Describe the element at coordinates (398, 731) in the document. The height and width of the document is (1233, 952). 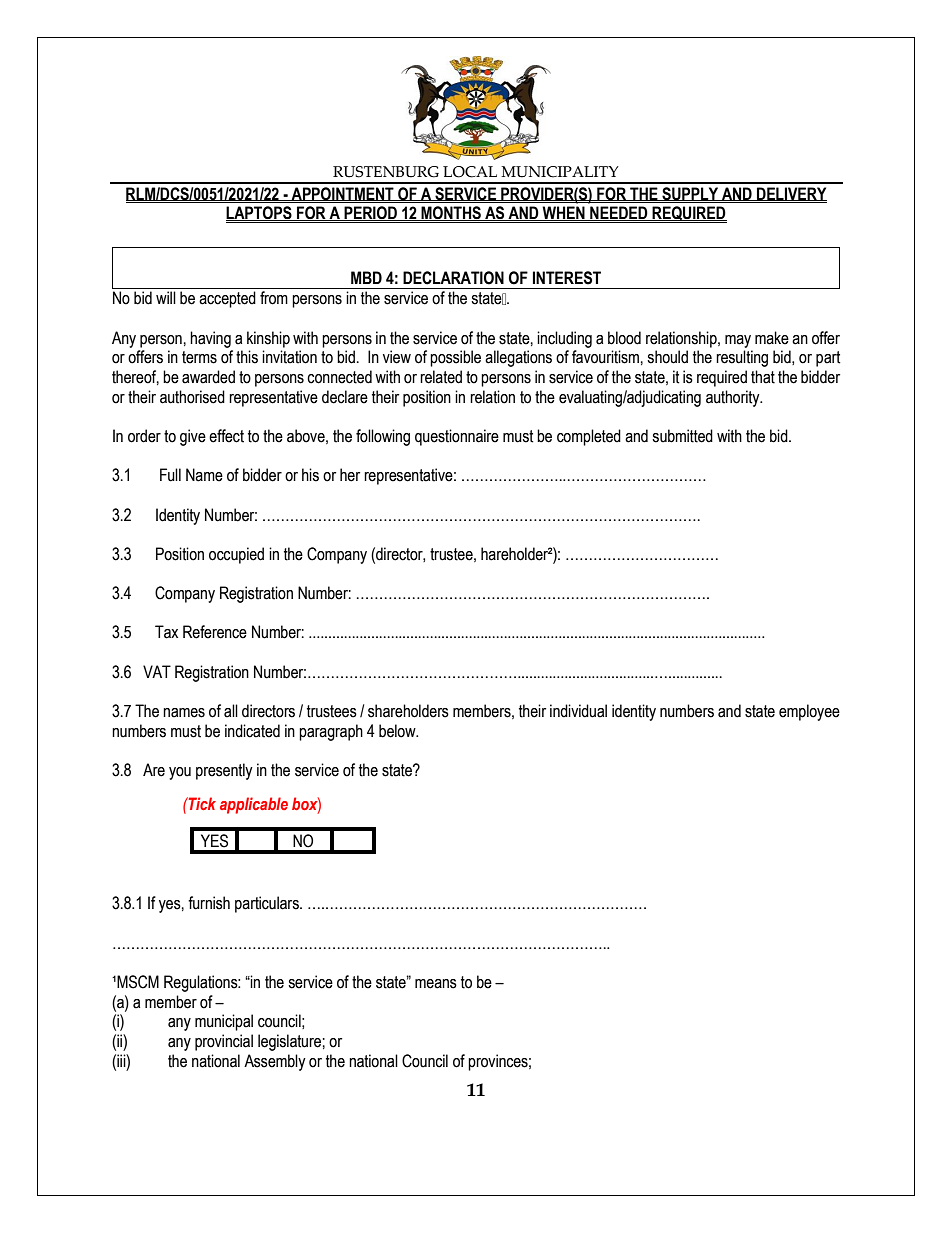
I see `below` at that location.
